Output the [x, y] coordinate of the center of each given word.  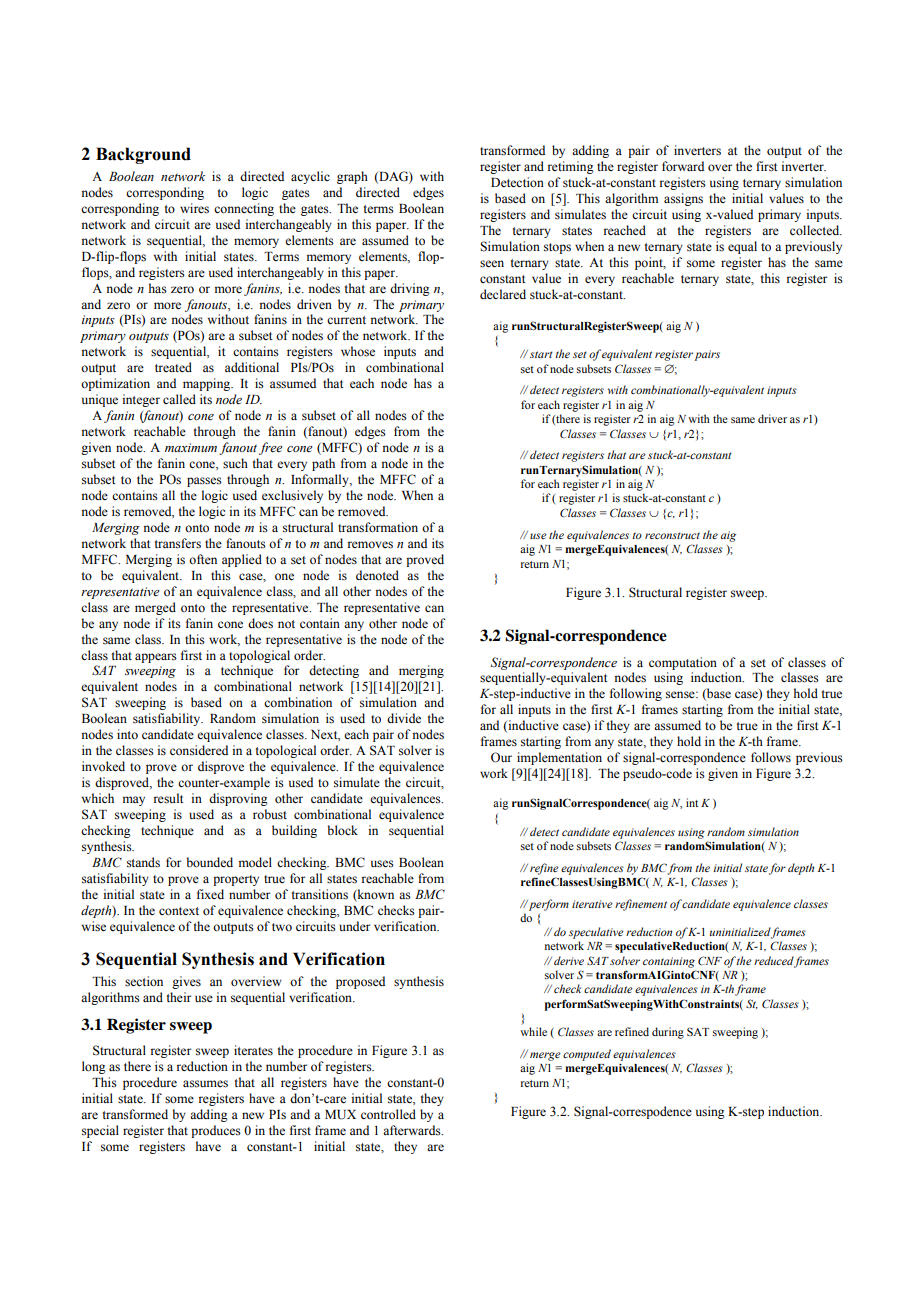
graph [352, 177]
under [354, 926]
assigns [683, 199]
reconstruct [672, 535]
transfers [178, 543]
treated [173, 367]
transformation [378, 527]
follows [771, 757]
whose [358, 351]
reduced [774, 961]
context [179, 911]
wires [194, 208]
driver [772, 418]
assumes [205, 1084]
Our [501, 757]
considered [199, 750]
